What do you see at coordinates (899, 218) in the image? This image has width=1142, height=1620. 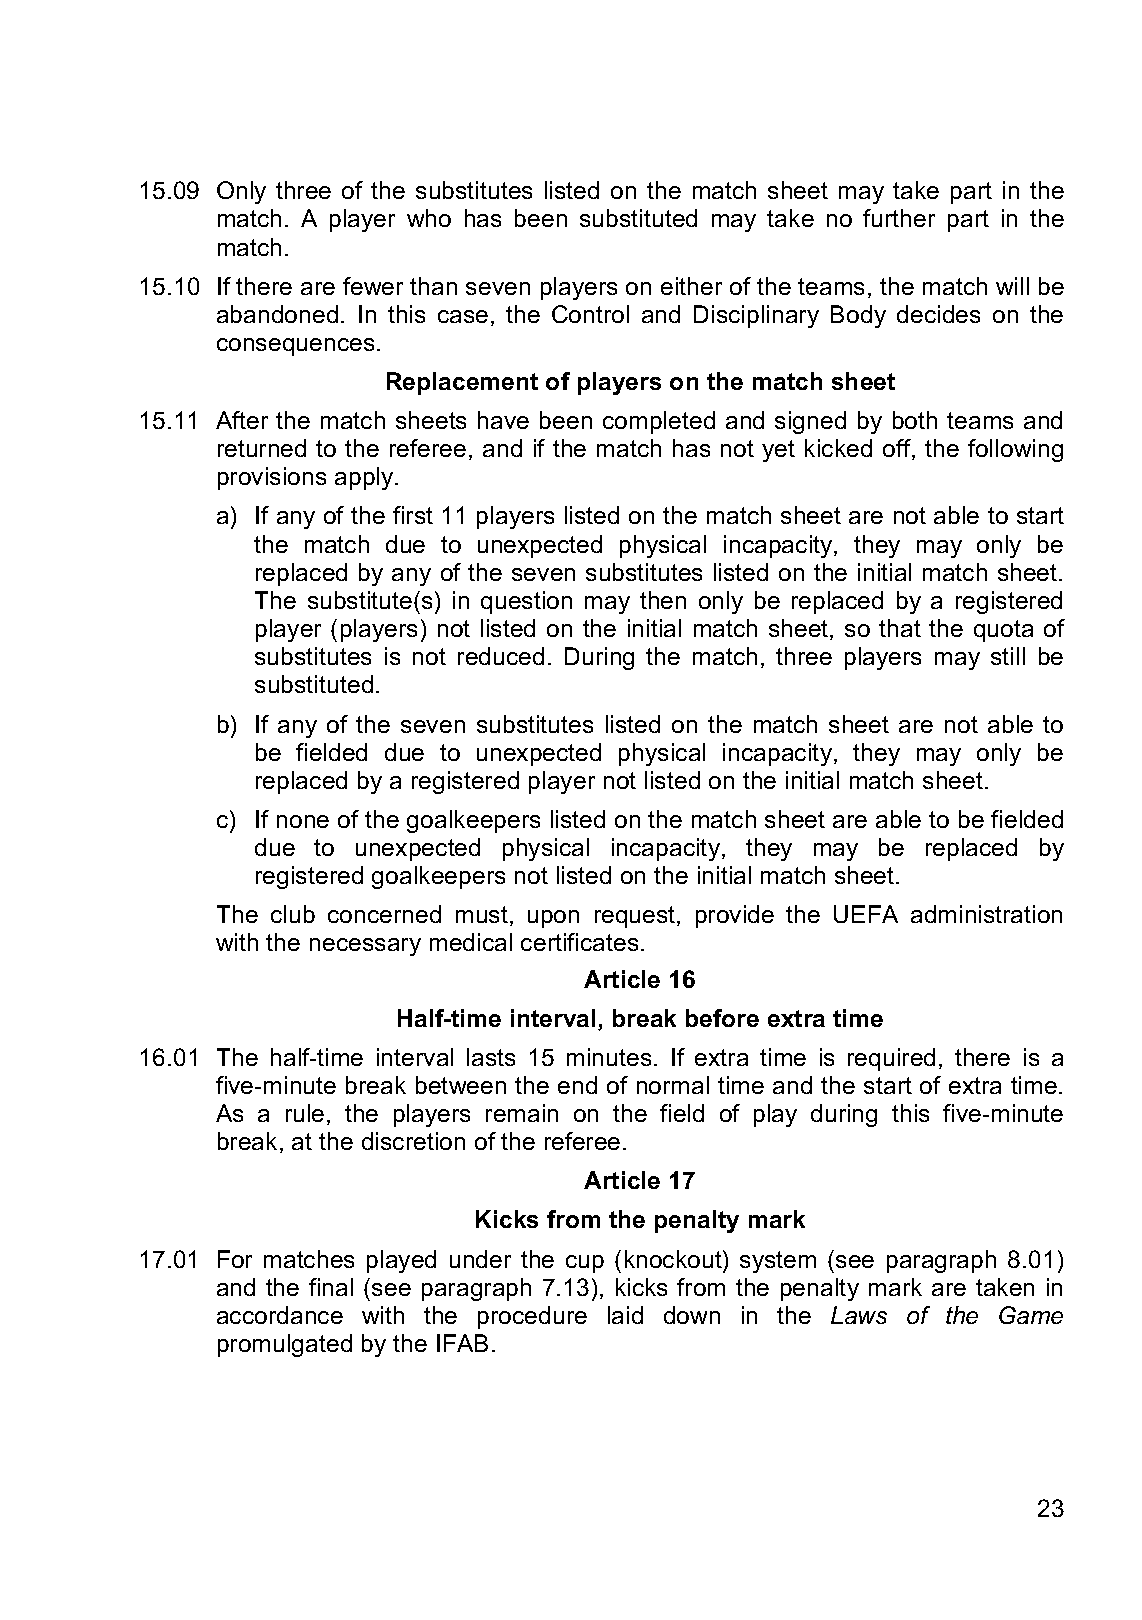 I see `further` at bounding box center [899, 218].
